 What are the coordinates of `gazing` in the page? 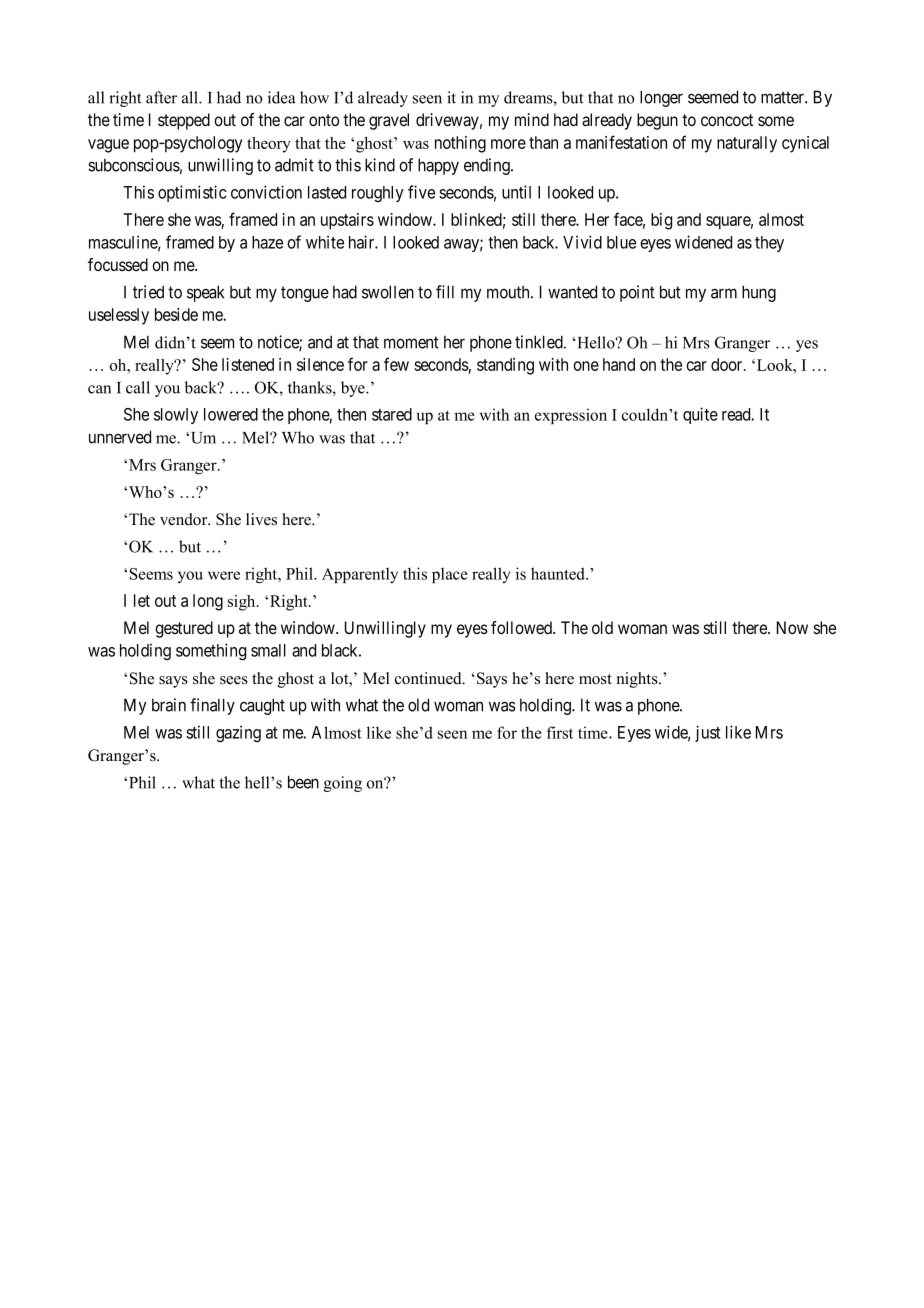 It's located at (238, 733).
